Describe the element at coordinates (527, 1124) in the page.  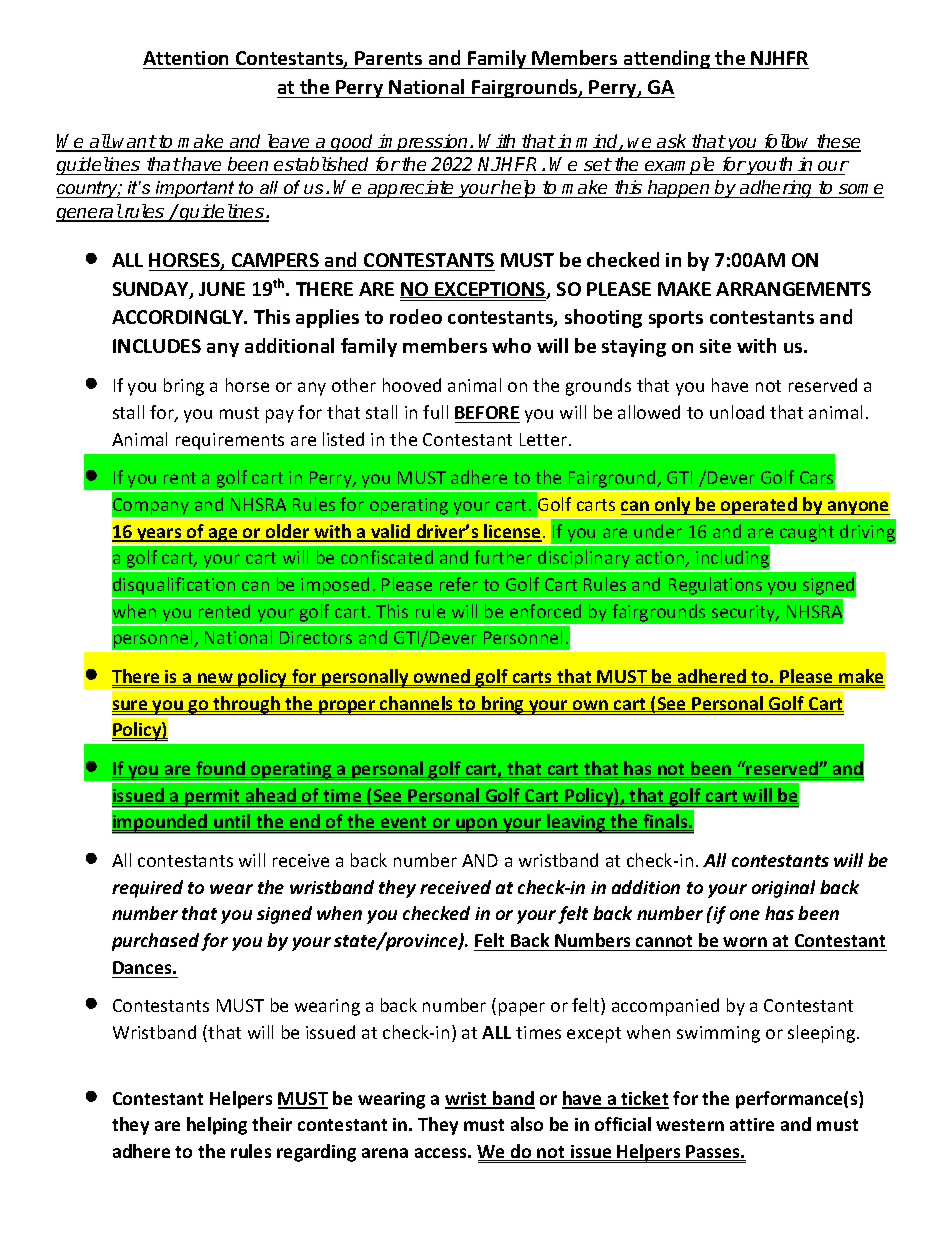
I see `also` at that location.
